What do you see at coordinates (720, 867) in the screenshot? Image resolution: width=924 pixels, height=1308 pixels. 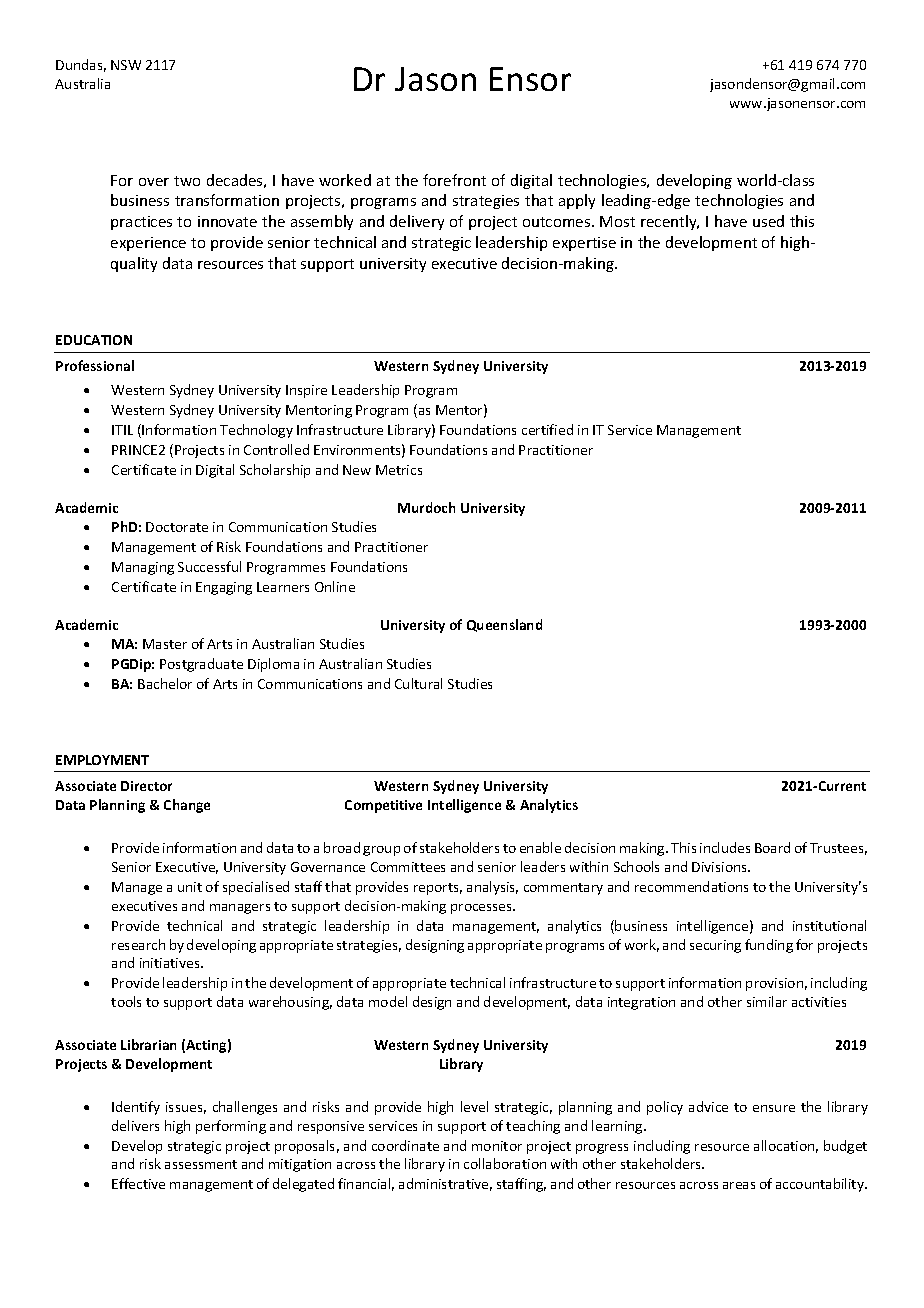 I see `Divisions` at bounding box center [720, 867].
